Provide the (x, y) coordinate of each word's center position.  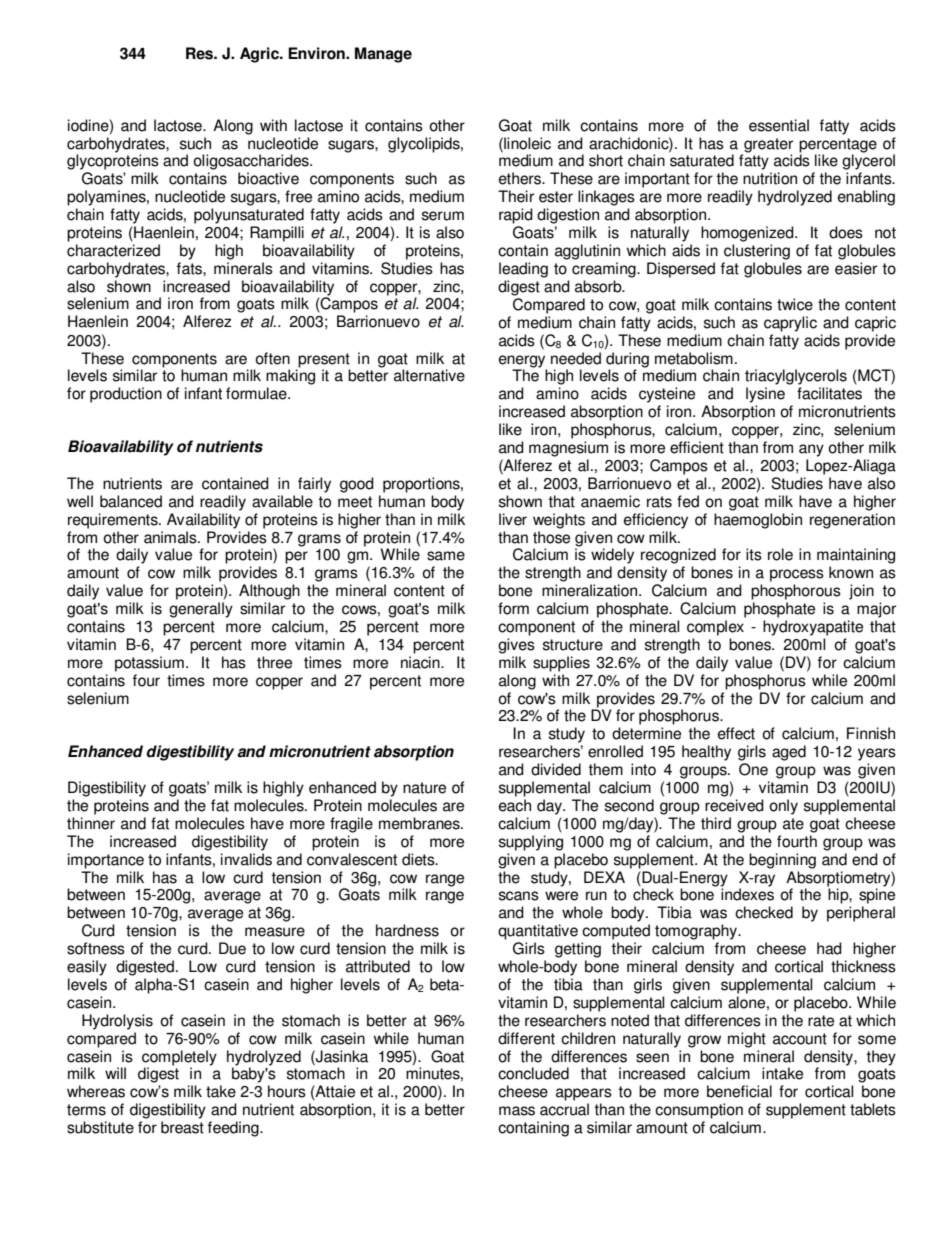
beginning (782, 861)
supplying (531, 843)
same (446, 556)
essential (779, 125)
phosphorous (796, 592)
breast (182, 1127)
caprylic (790, 324)
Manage (383, 55)
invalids (246, 859)
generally (201, 610)
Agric (260, 55)
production (126, 395)
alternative (429, 375)
